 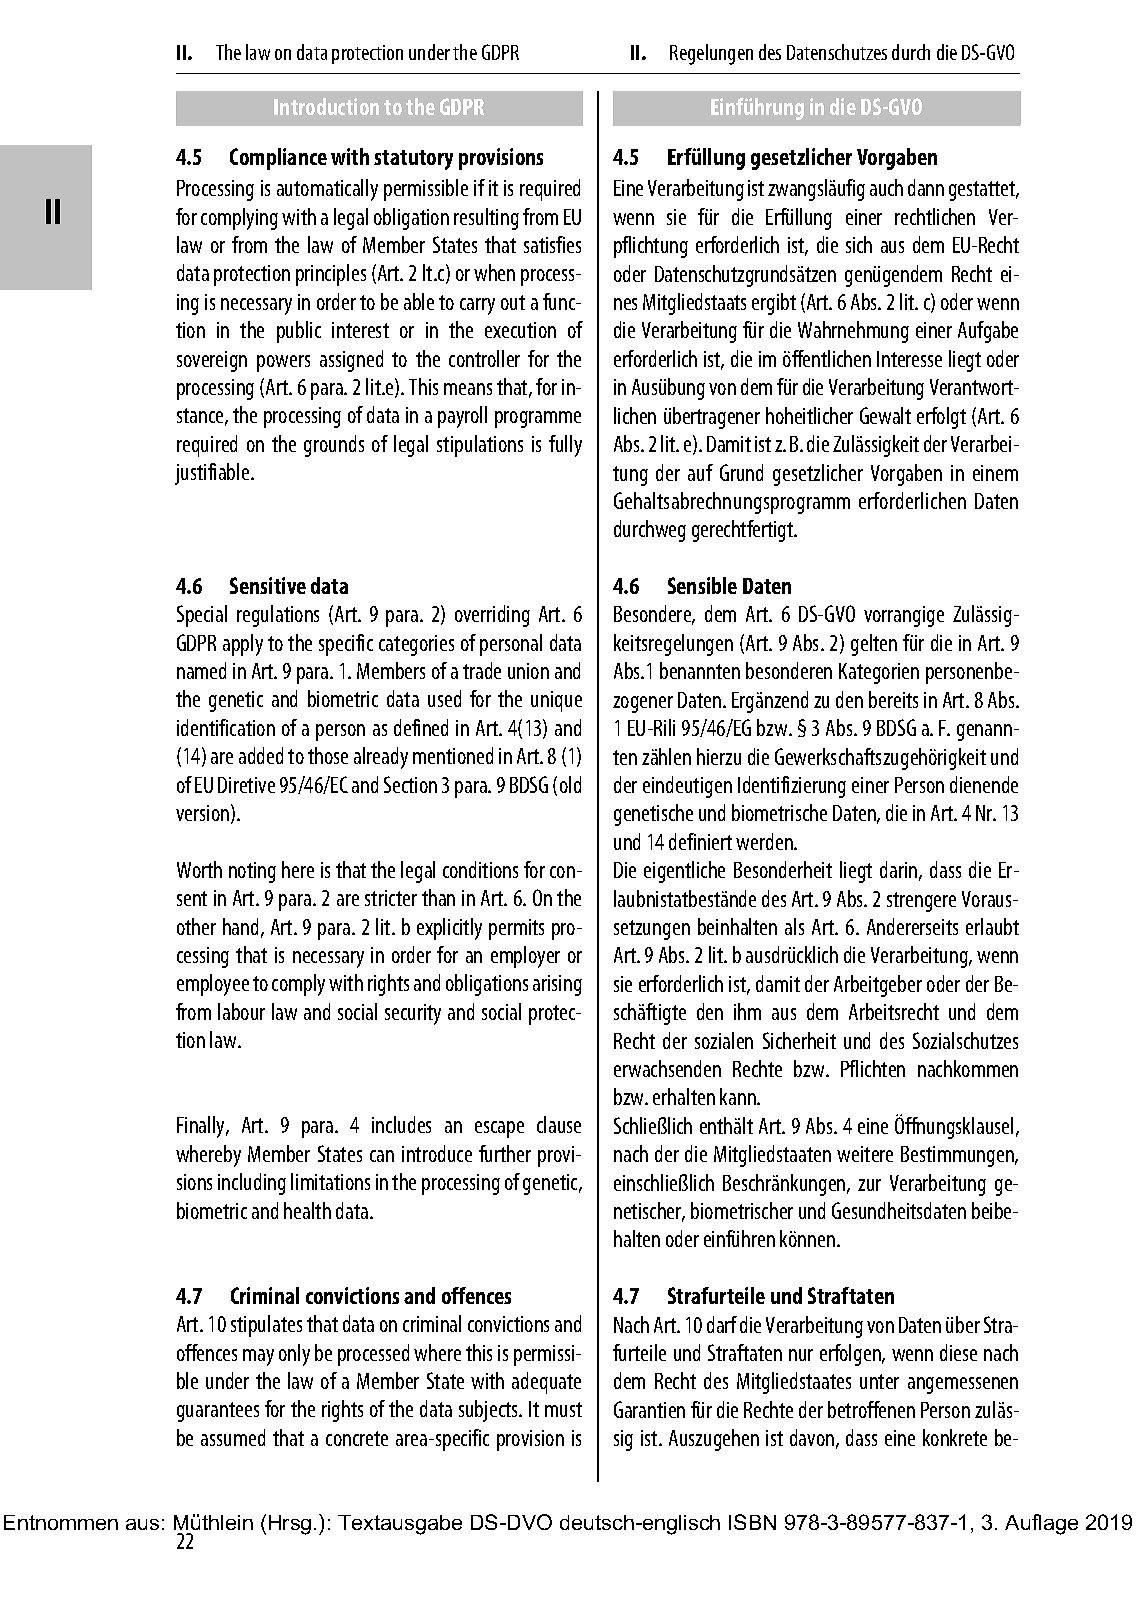 I want to click on noting, so click(x=252, y=872).
